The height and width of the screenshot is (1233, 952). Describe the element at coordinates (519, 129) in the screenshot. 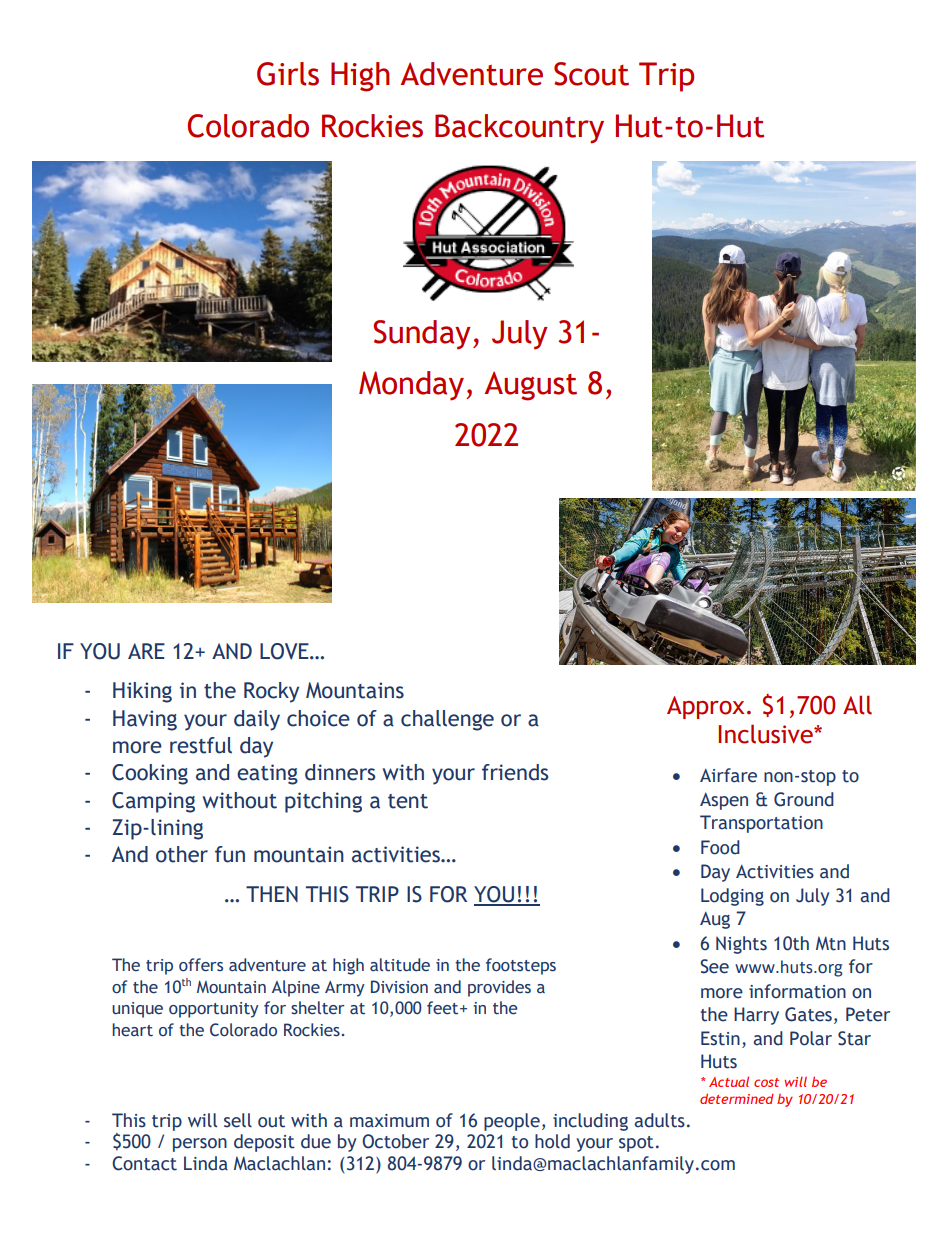

I see `Backcountry` at that location.
